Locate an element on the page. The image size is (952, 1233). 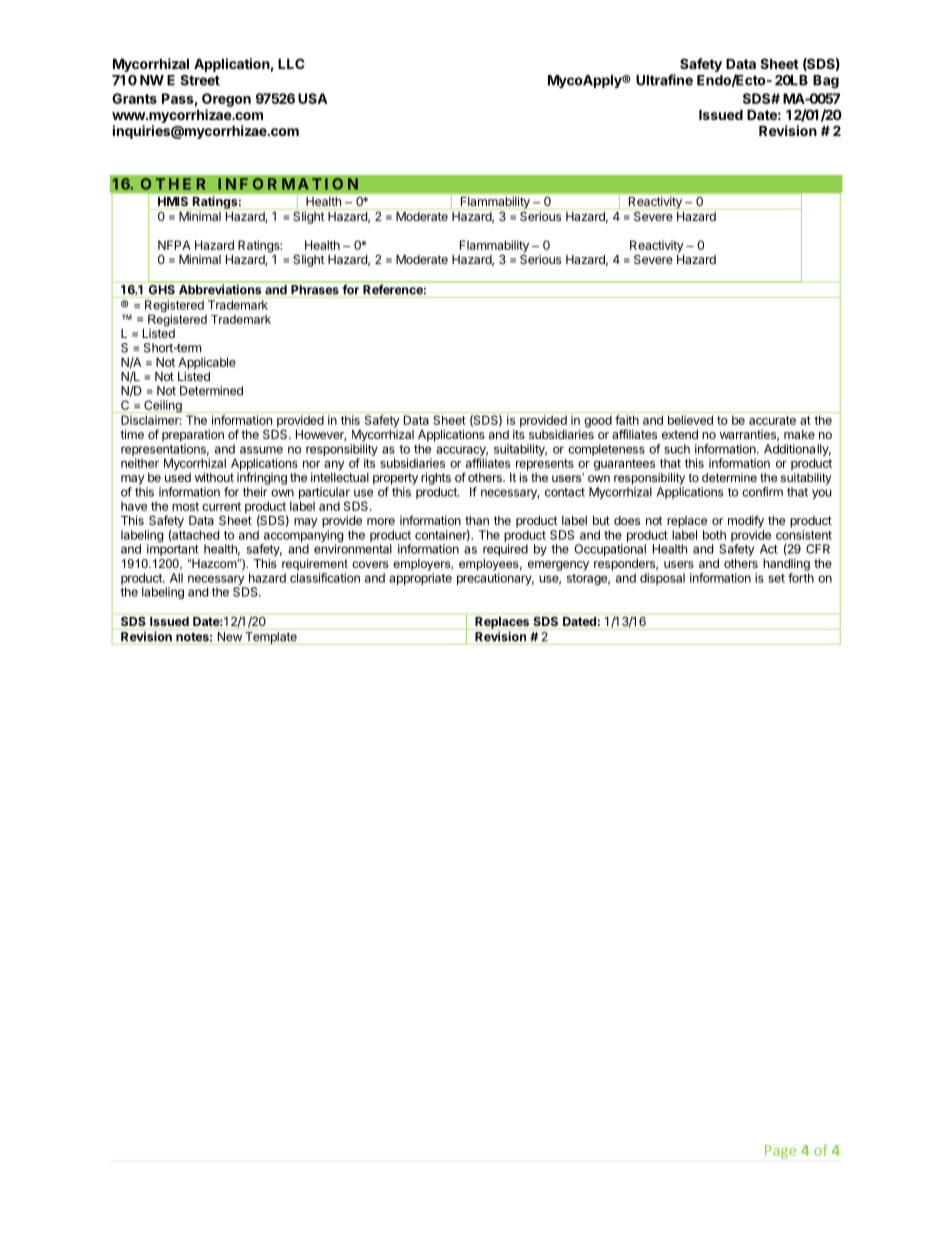
Ultrafine is located at coordinates (664, 80).
